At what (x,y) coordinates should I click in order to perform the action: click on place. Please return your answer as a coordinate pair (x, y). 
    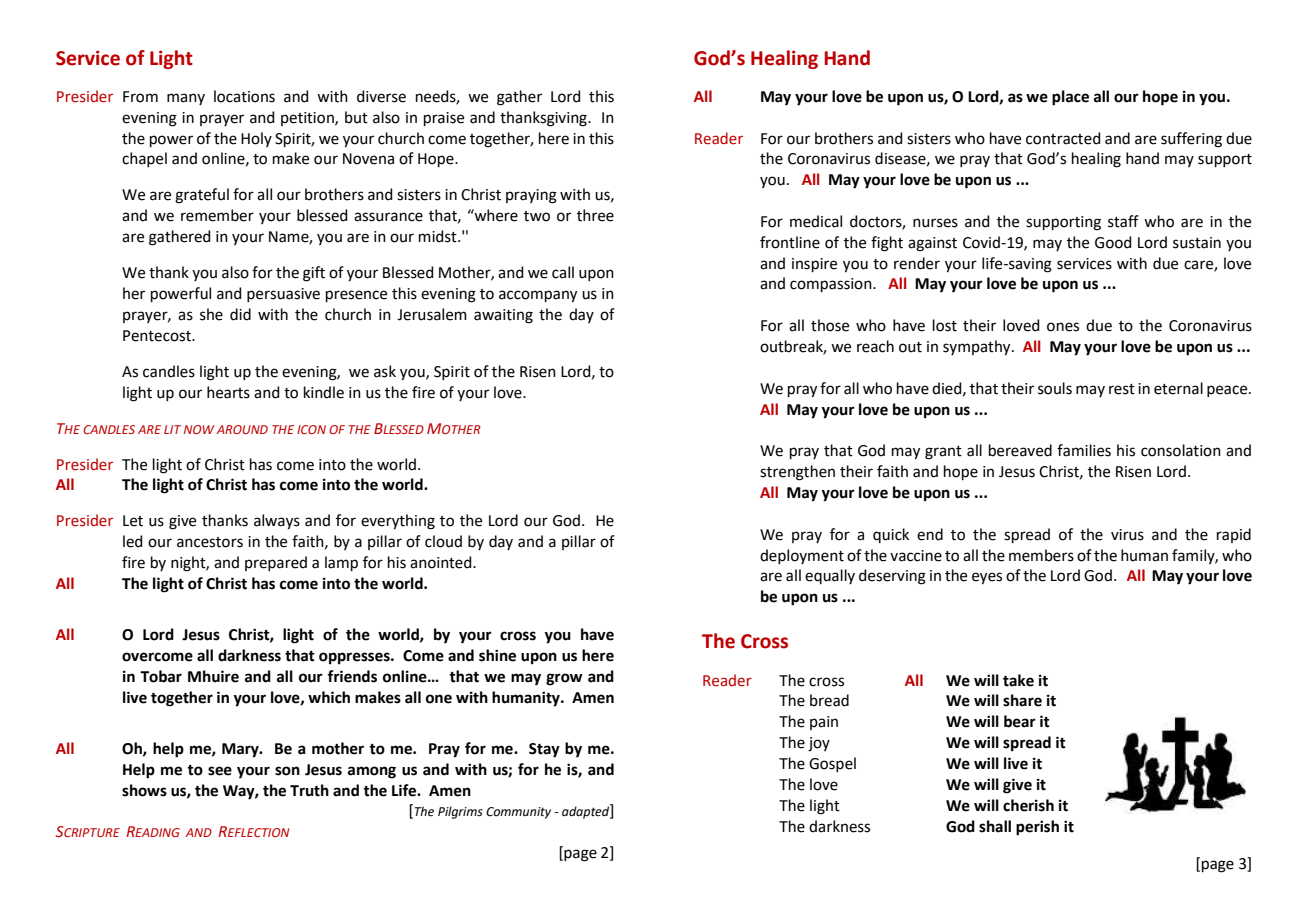
    Looking at the image, I should click on (1070, 98).
